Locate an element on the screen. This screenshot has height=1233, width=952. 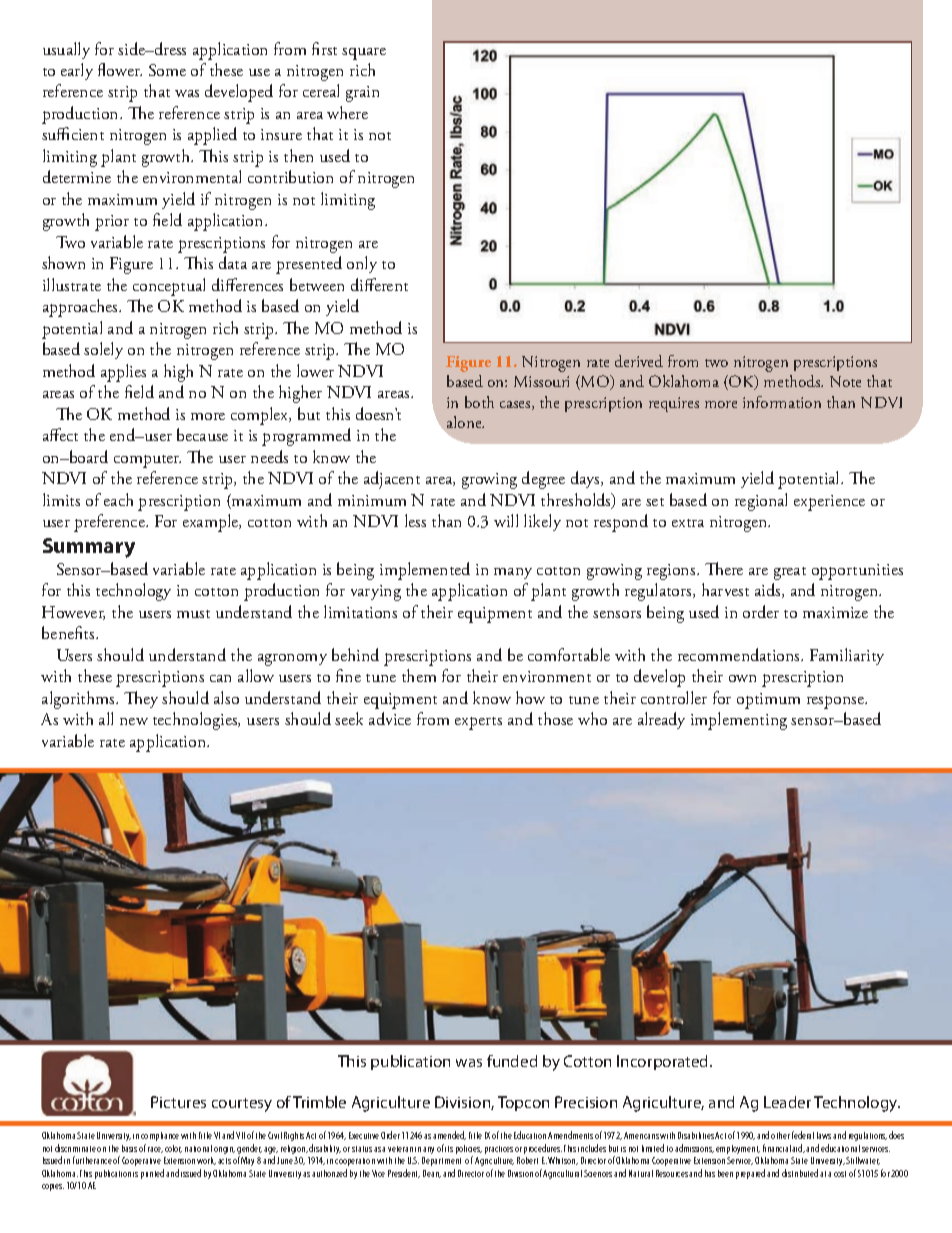
Department is located at coordinates (441, 1161).
